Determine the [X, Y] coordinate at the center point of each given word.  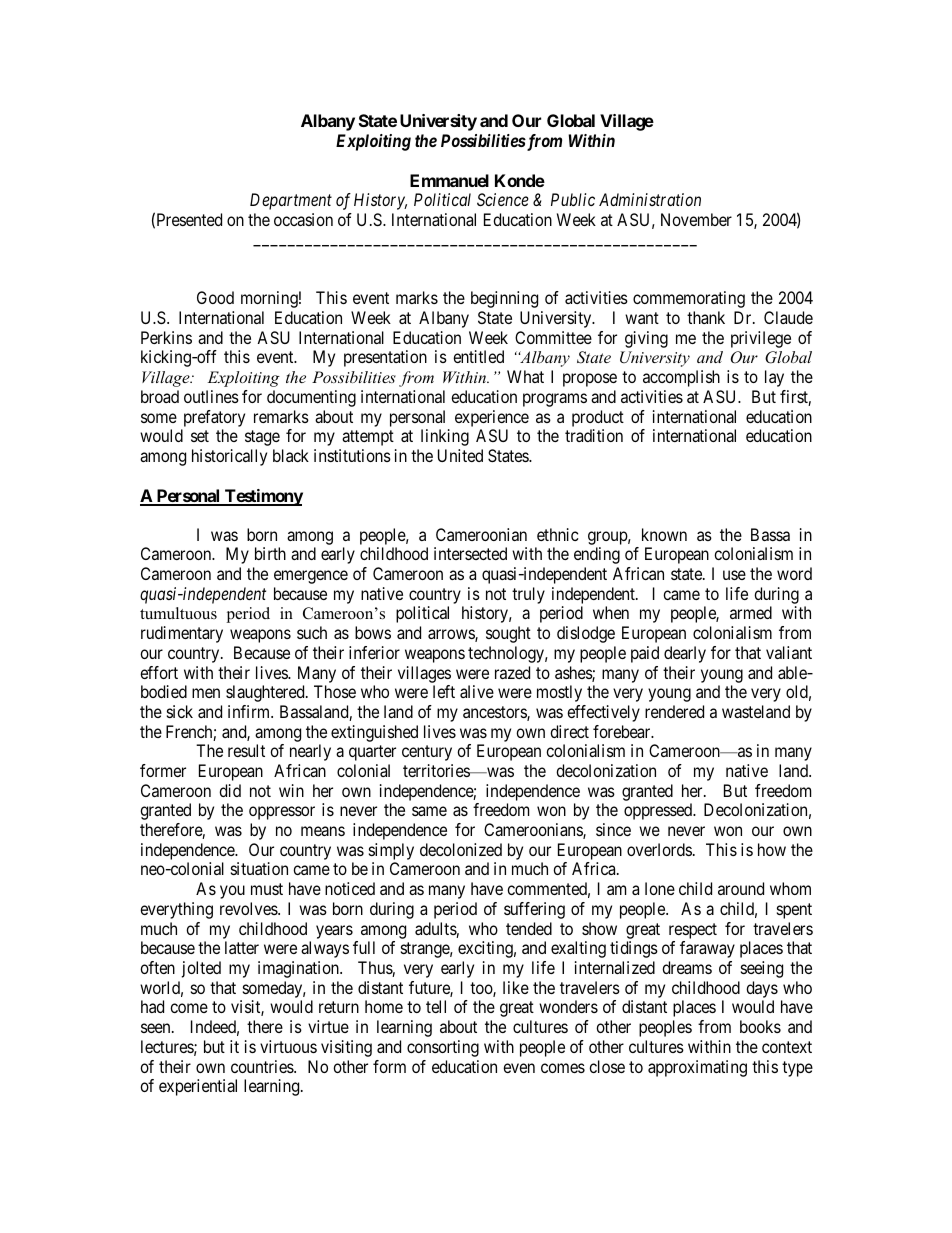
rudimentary [182, 634]
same [429, 811]
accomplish [681, 378]
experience [492, 418]
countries [263, 1066]
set [200, 436]
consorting [443, 1048]
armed [751, 612]
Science [503, 199]
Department [291, 201]
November [696, 219]
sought [508, 634]
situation [259, 868]
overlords [659, 849]
